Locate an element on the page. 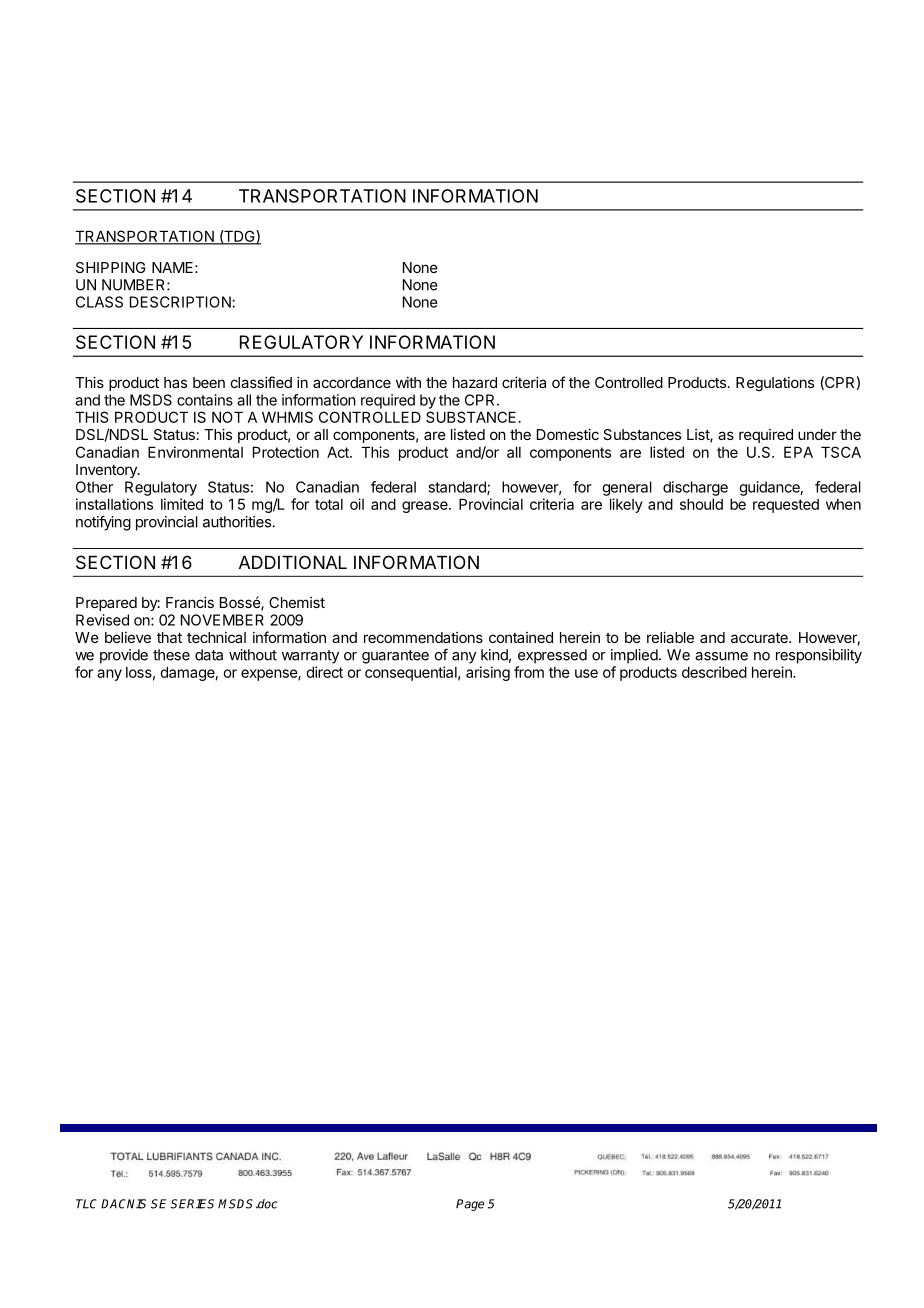 The width and height of the document is (924, 1308). Regulations is located at coordinates (775, 384).
